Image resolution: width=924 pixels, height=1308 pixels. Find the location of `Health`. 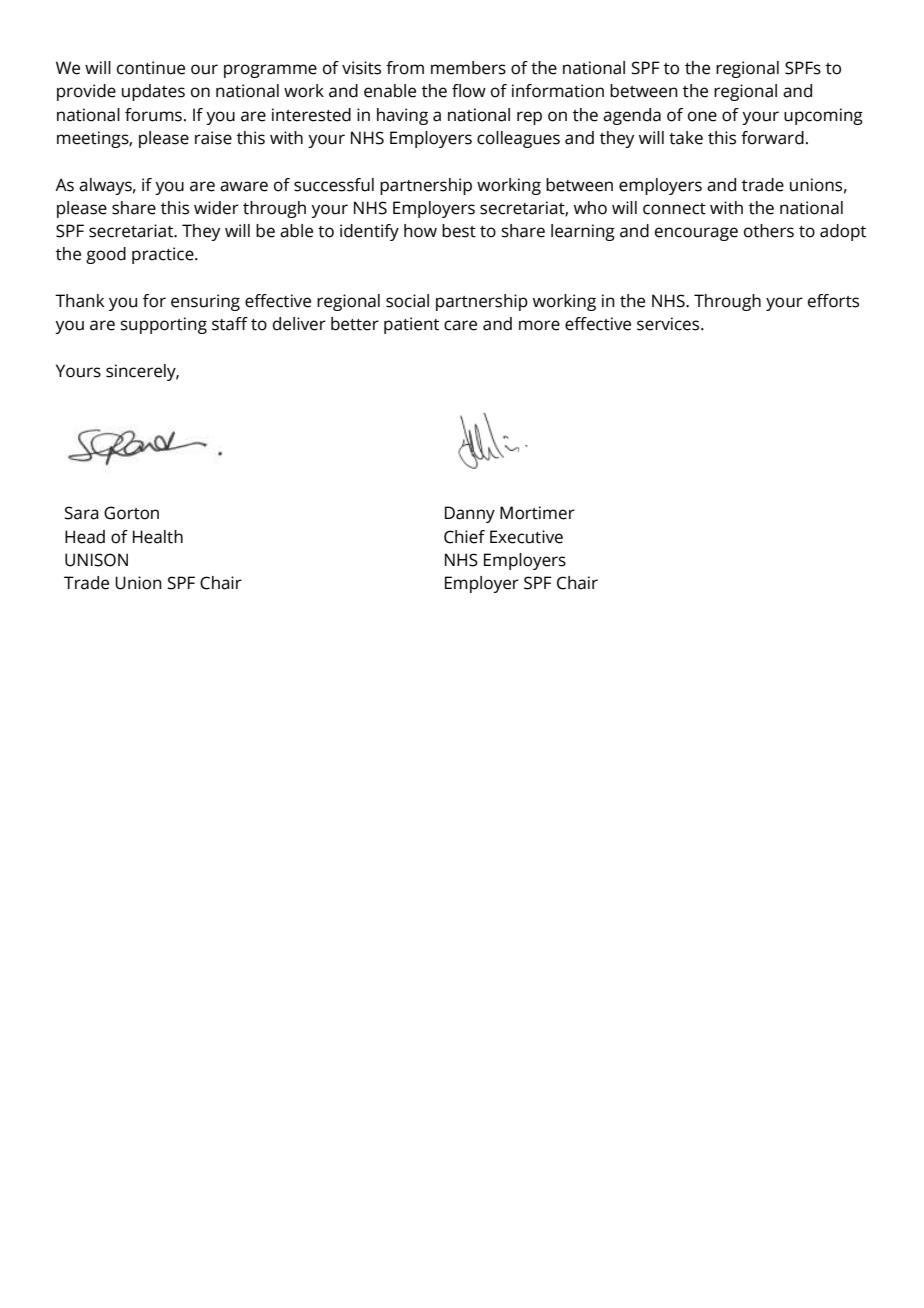

Health is located at coordinates (158, 537).
